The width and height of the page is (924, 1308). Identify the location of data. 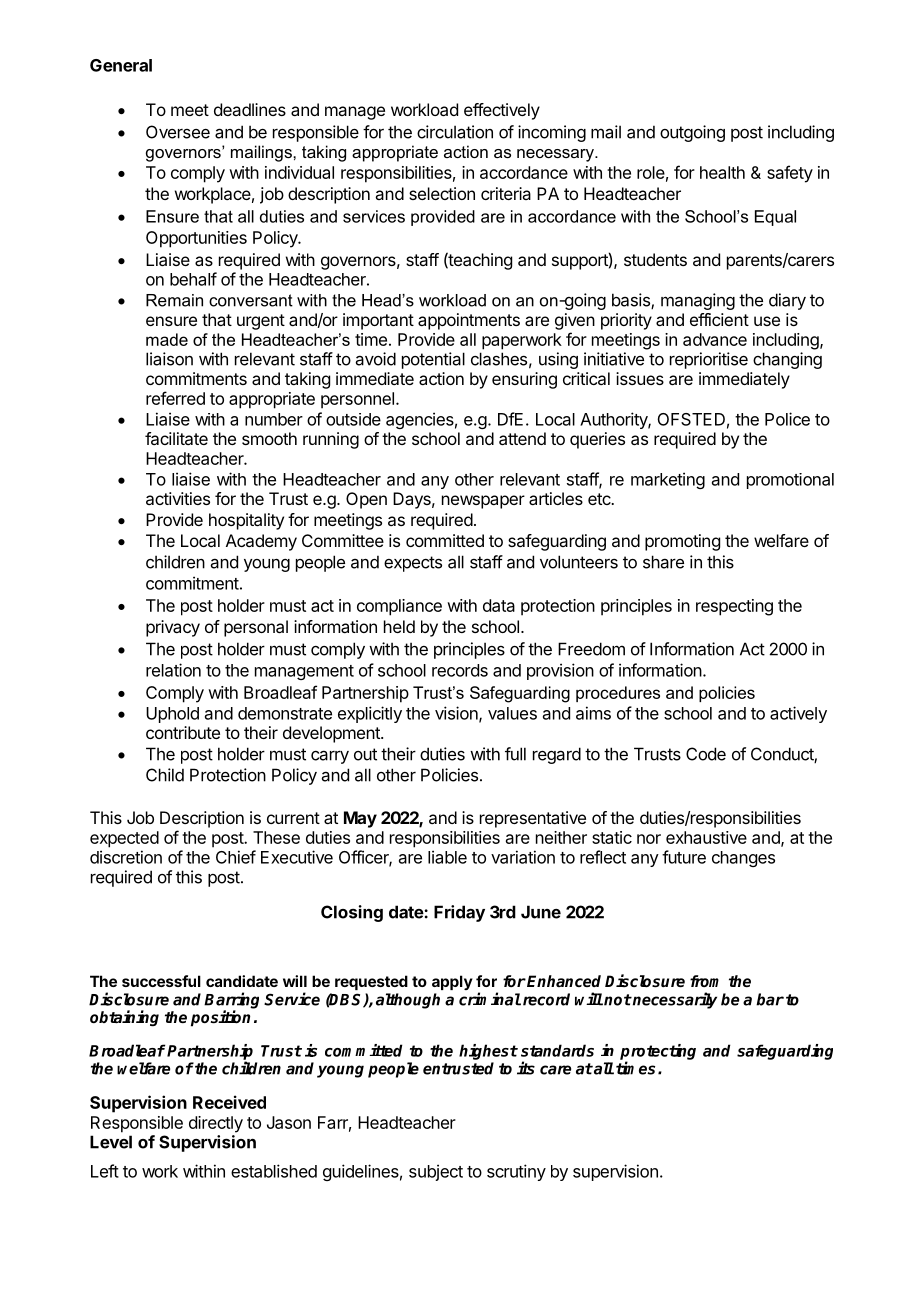
(499, 605).
